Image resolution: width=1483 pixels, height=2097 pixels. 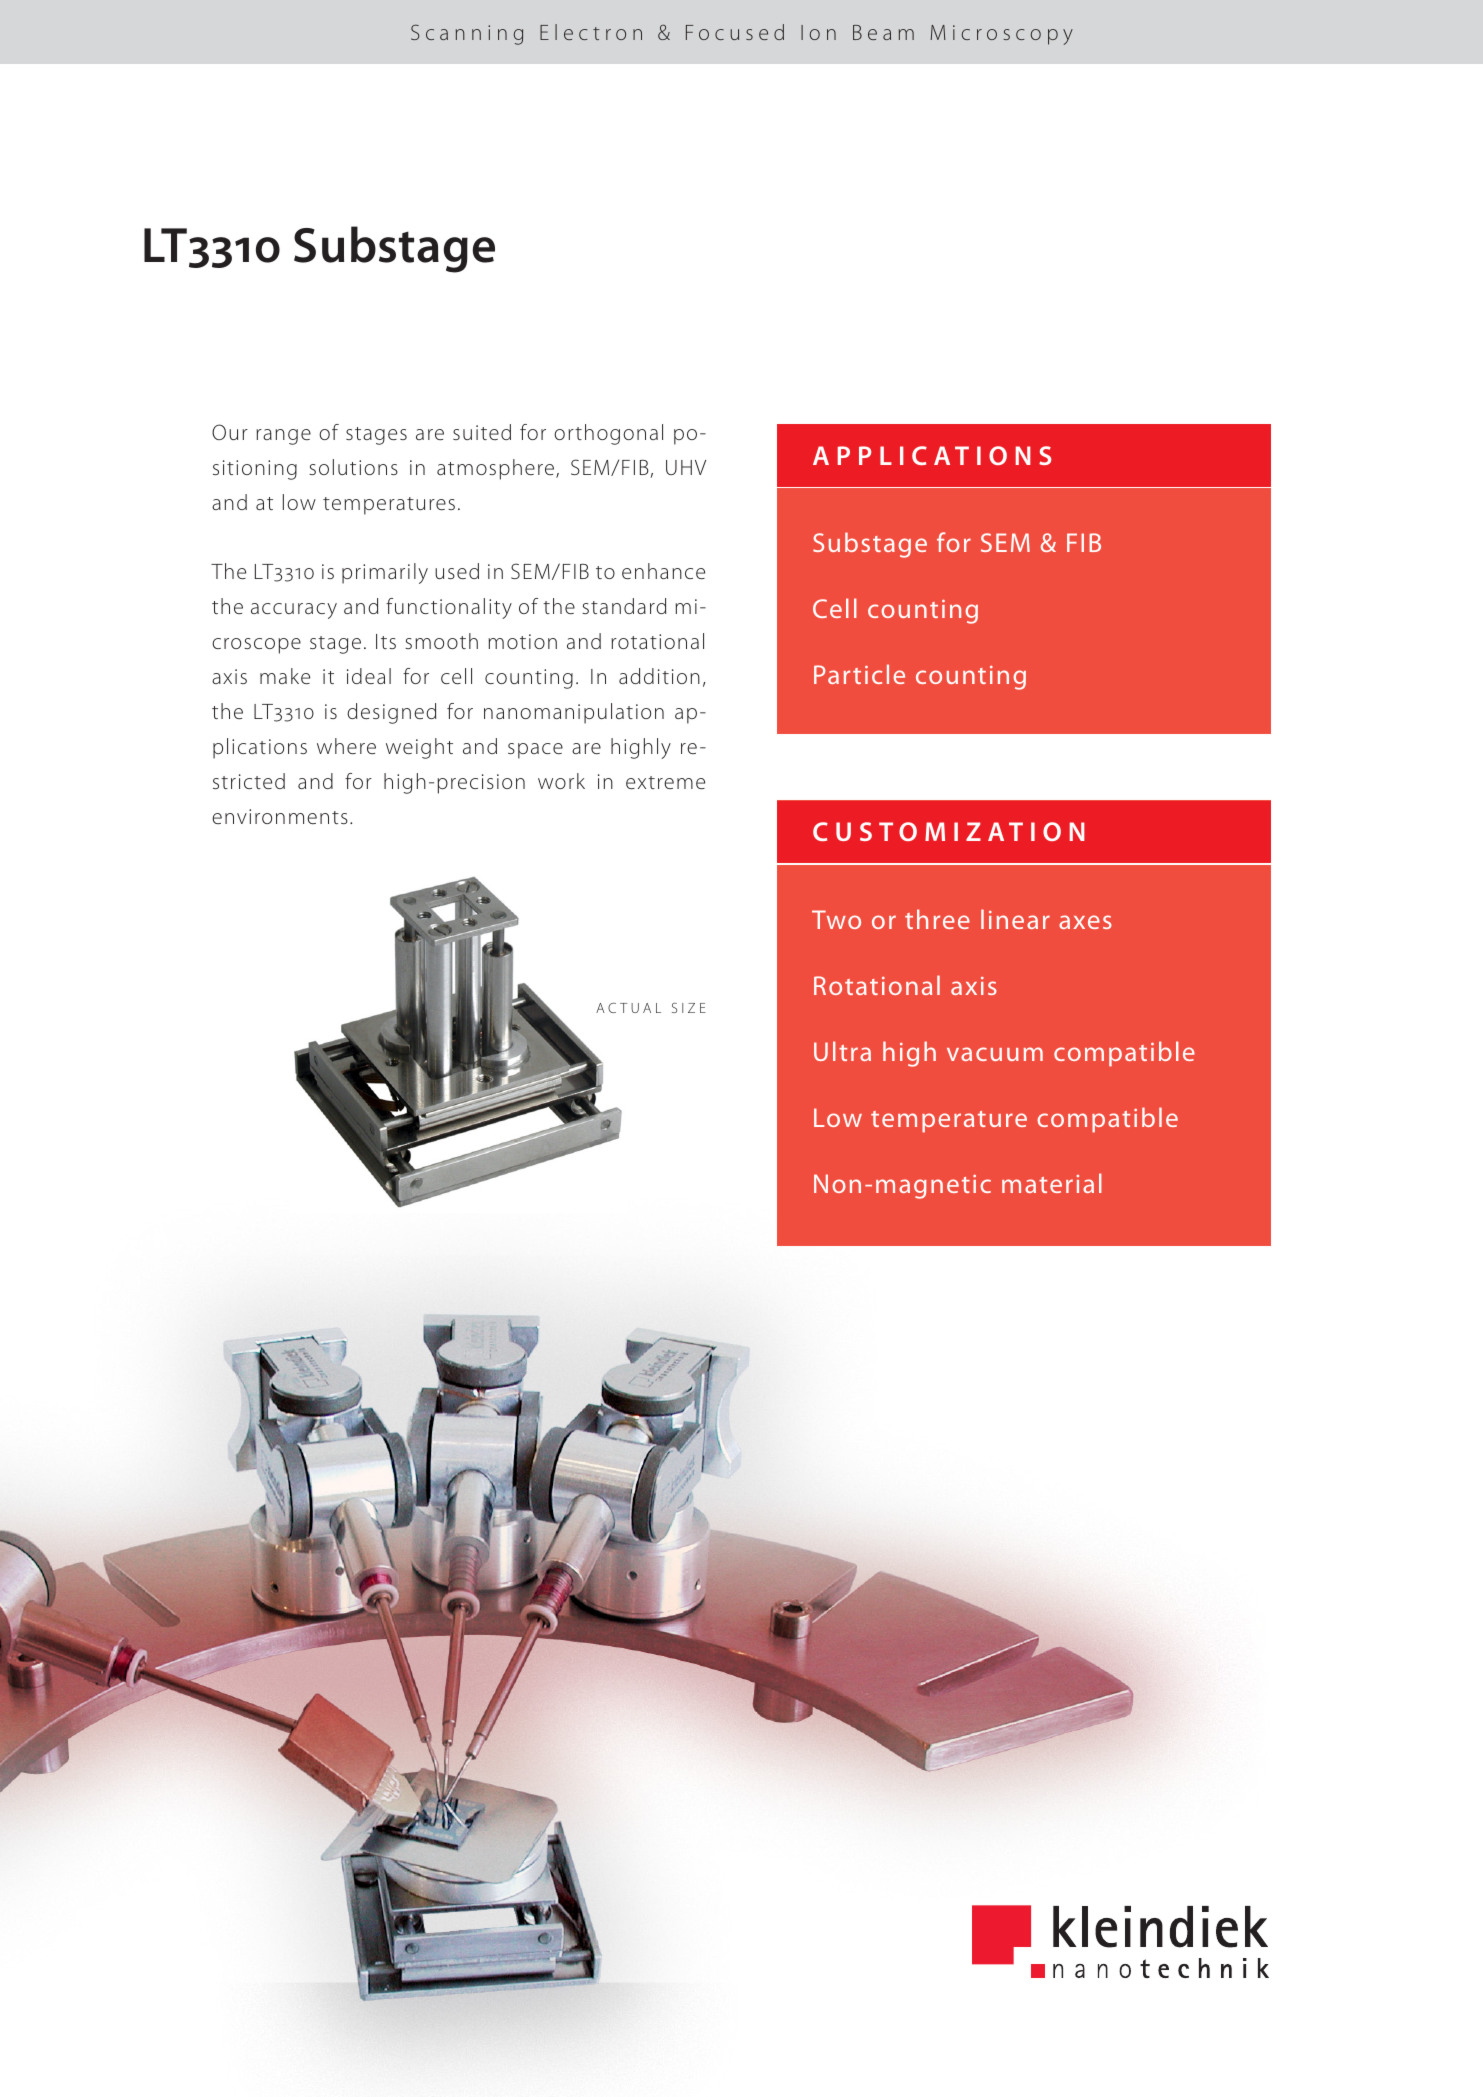 I want to click on extreme, so click(x=665, y=782).
